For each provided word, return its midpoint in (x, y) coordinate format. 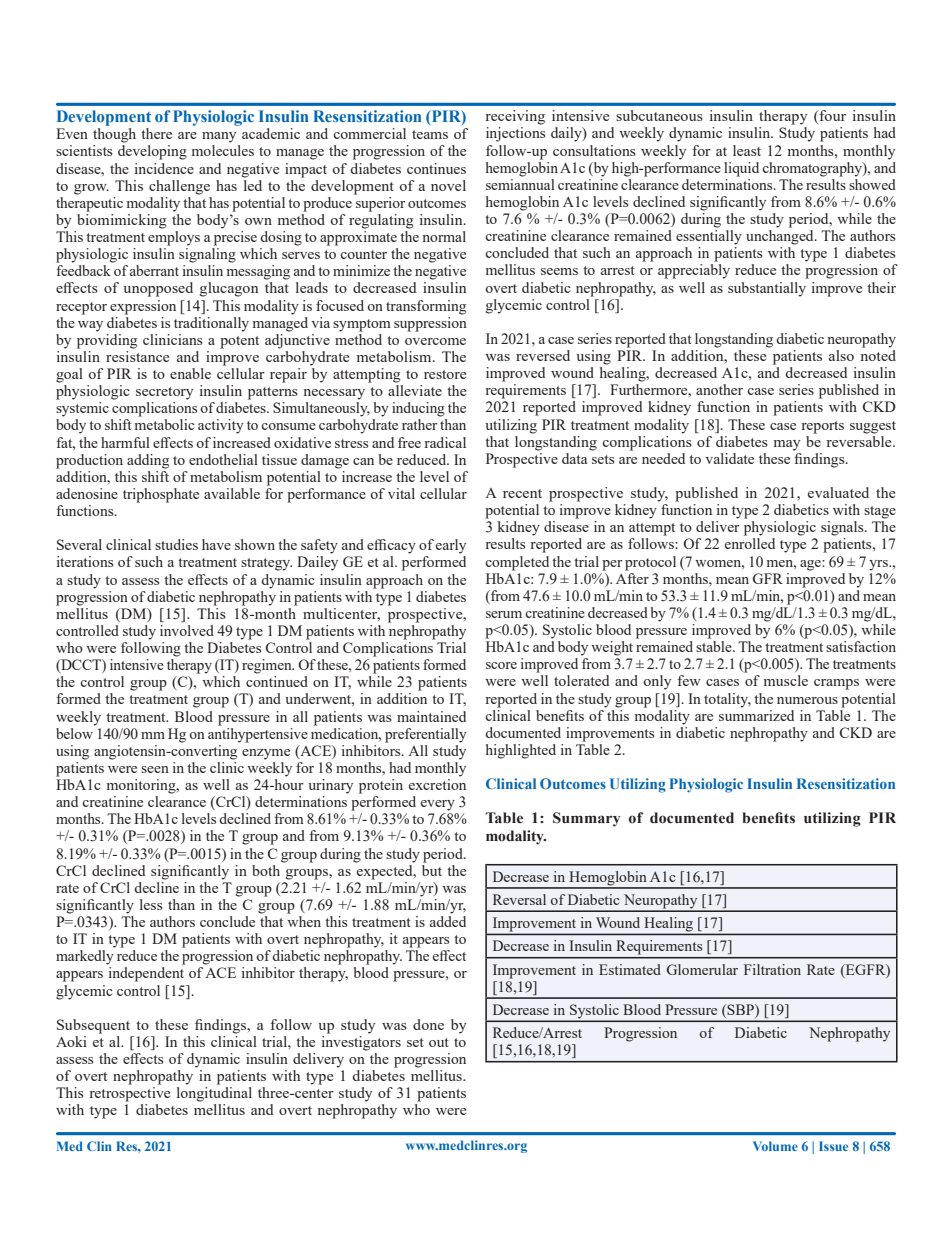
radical (445, 442)
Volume (775, 1146)
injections (515, 134)
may (787, 445)
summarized (756, 714)
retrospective (129, 1094)
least (747, 150)
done (428, 1024)
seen (155, 769)
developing (152, 152)
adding (148, 461)
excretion (437, 784)
